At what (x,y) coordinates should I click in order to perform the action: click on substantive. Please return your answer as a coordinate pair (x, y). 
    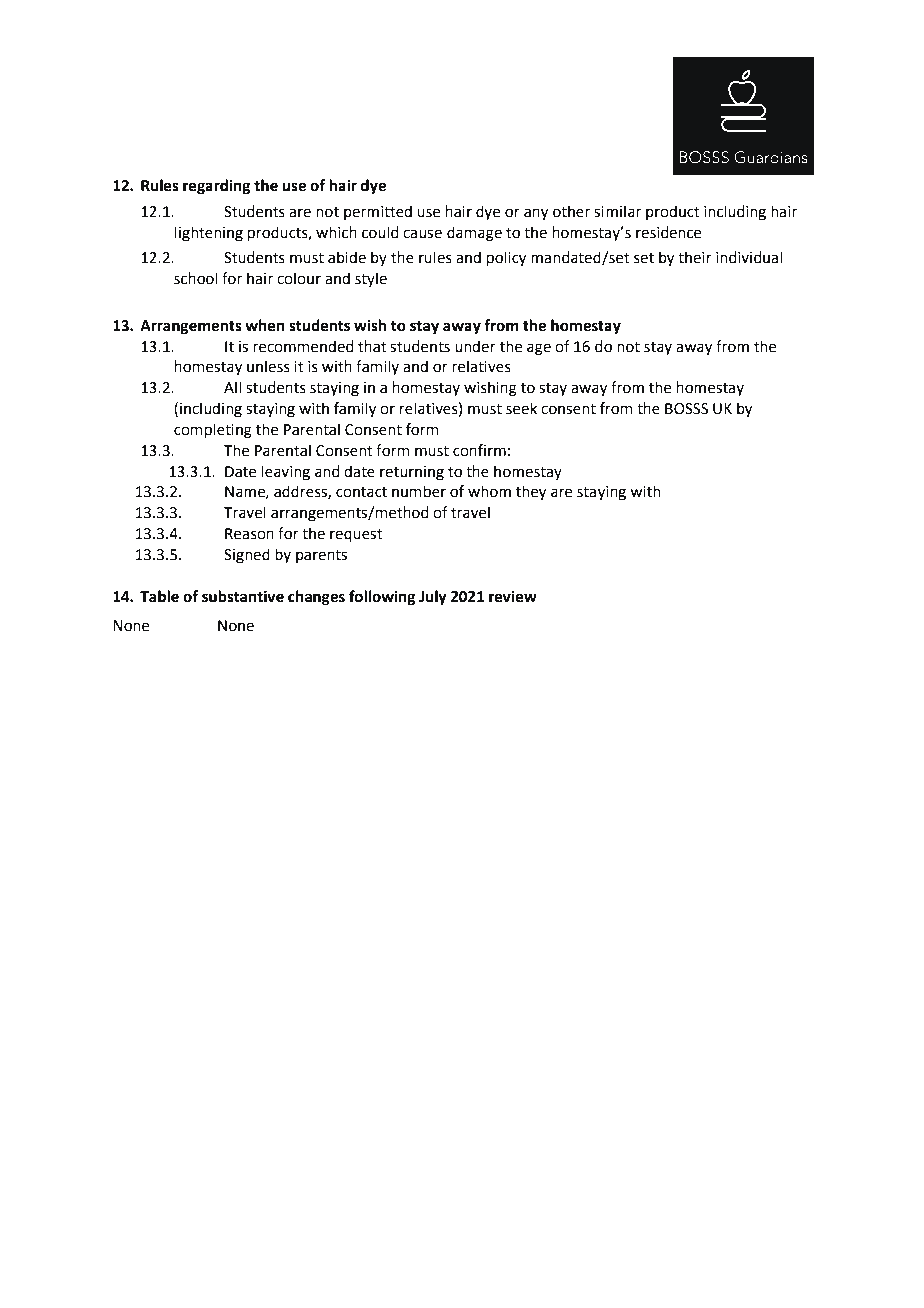
    Looking at the image, I should click on (243, 596).
